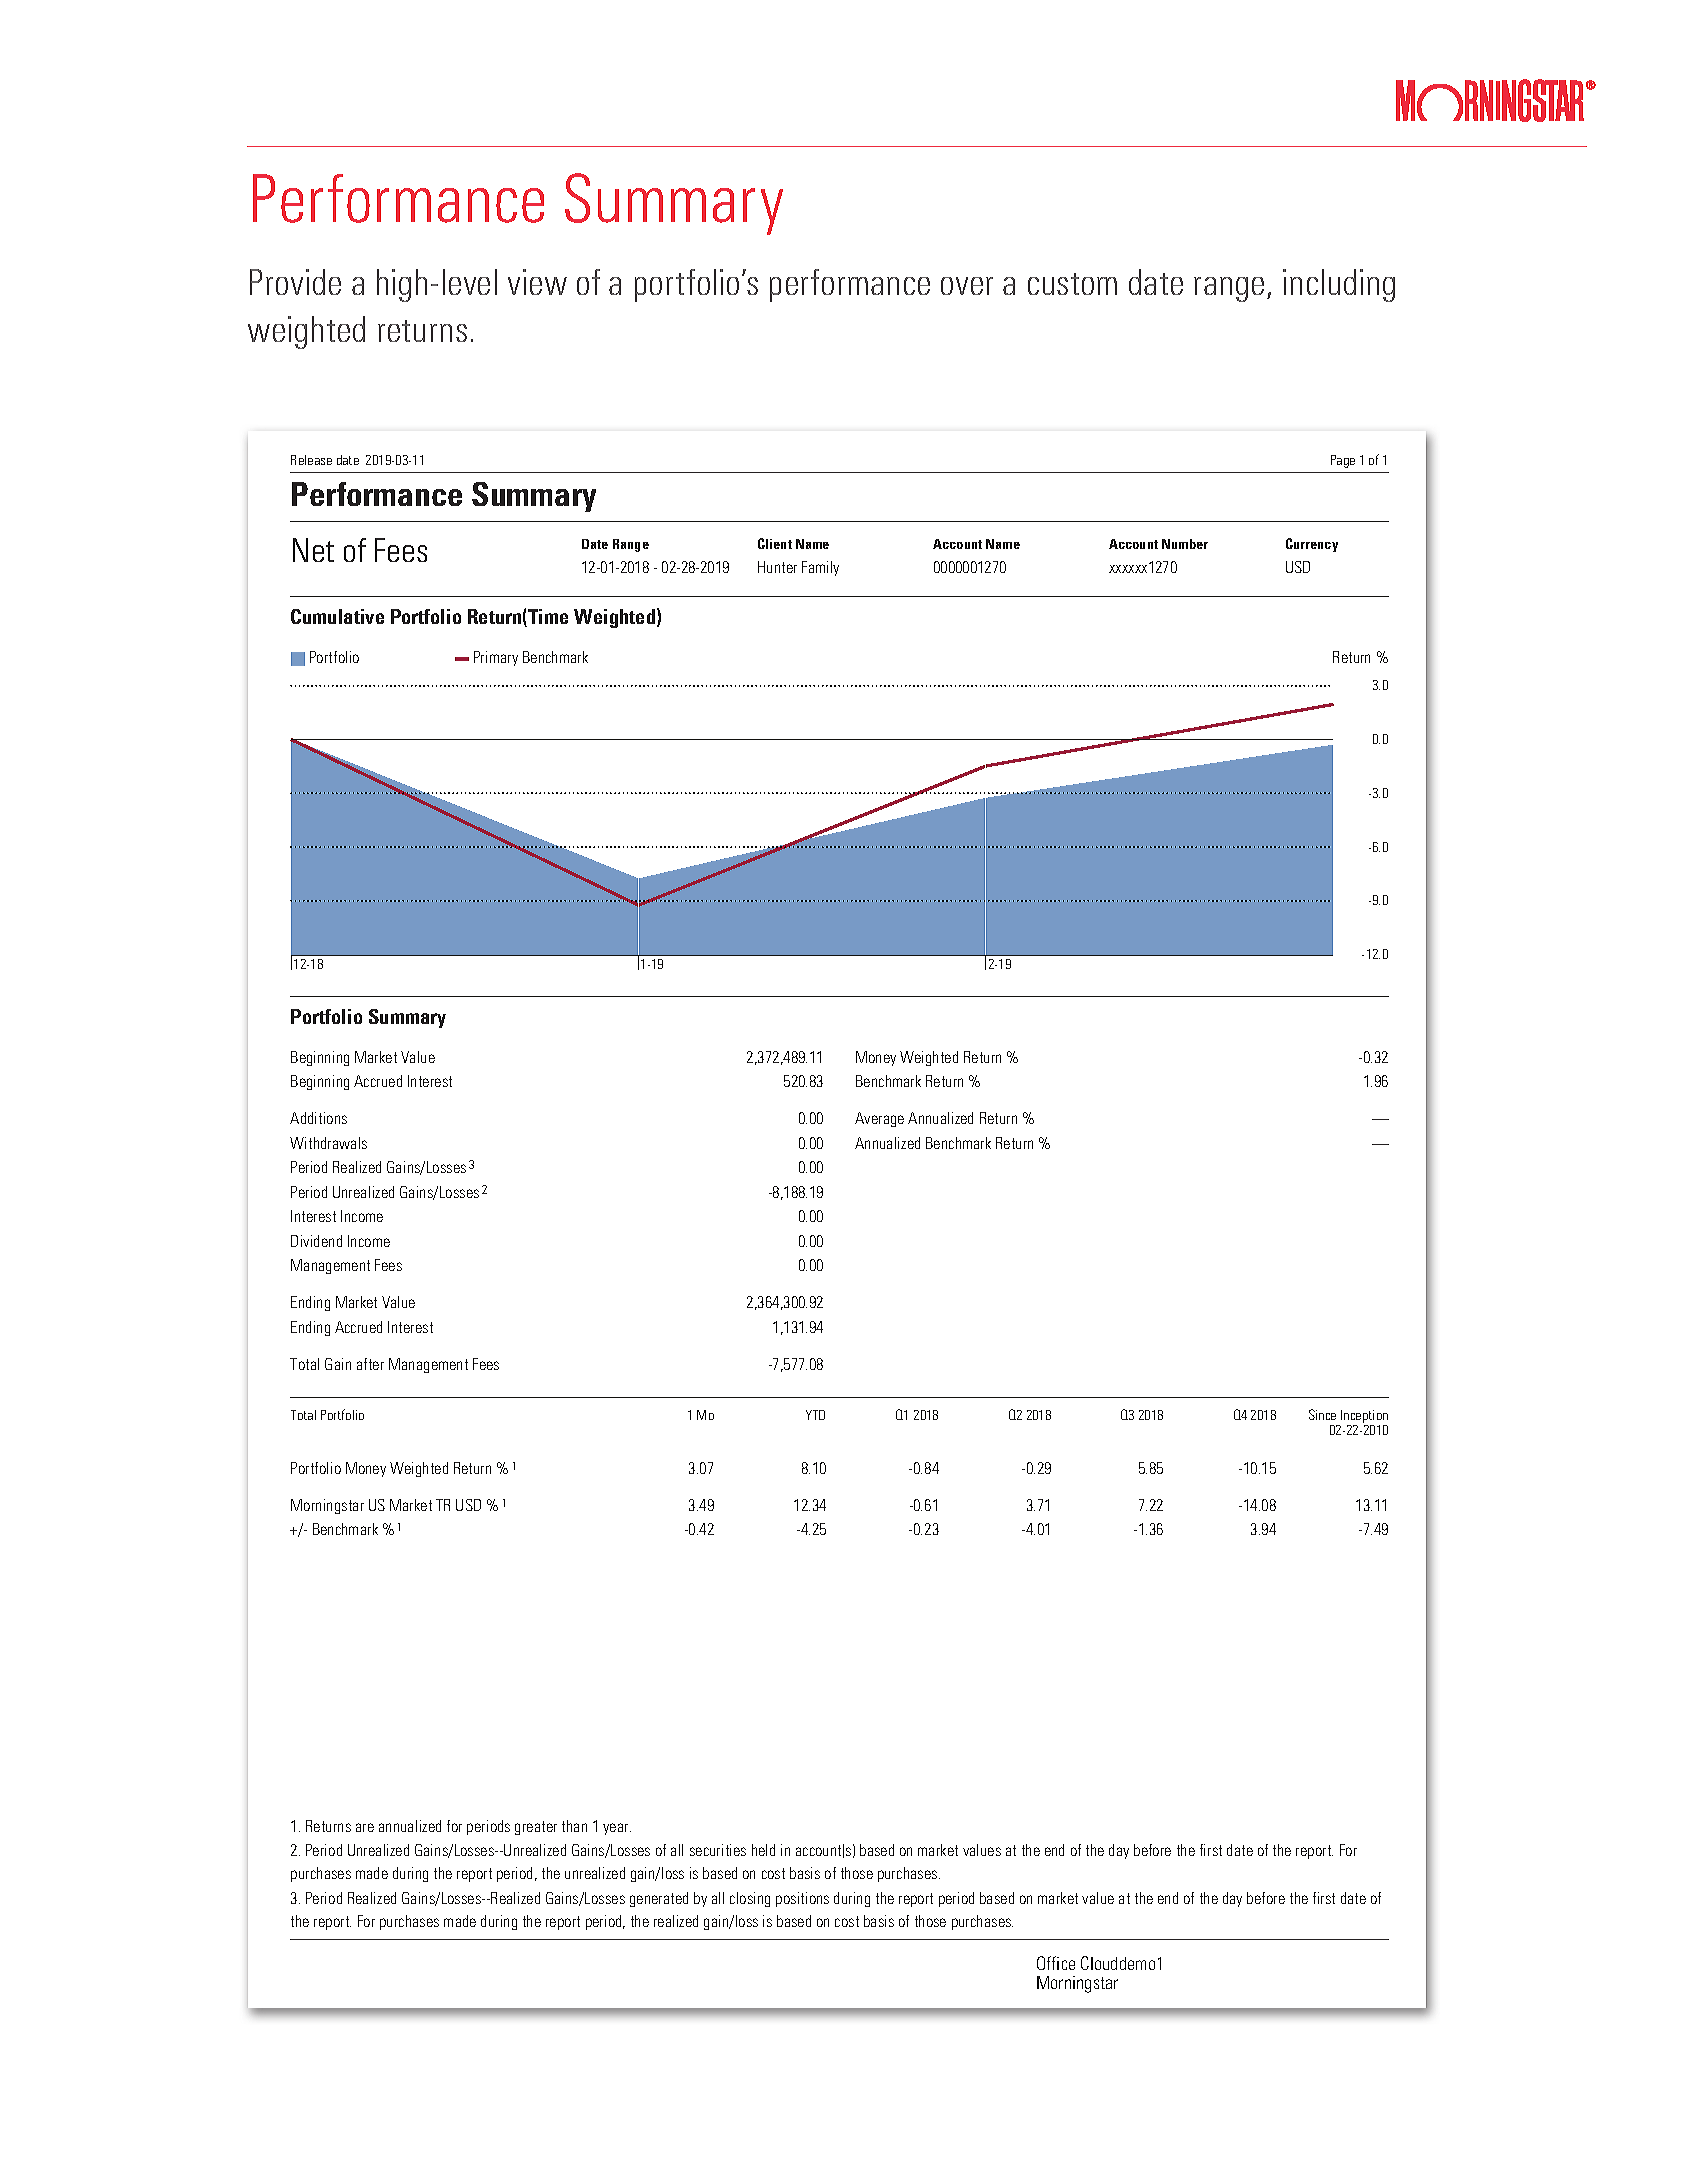 The image size is (1686, 2182). I want to click on view, so click(537, 282).
